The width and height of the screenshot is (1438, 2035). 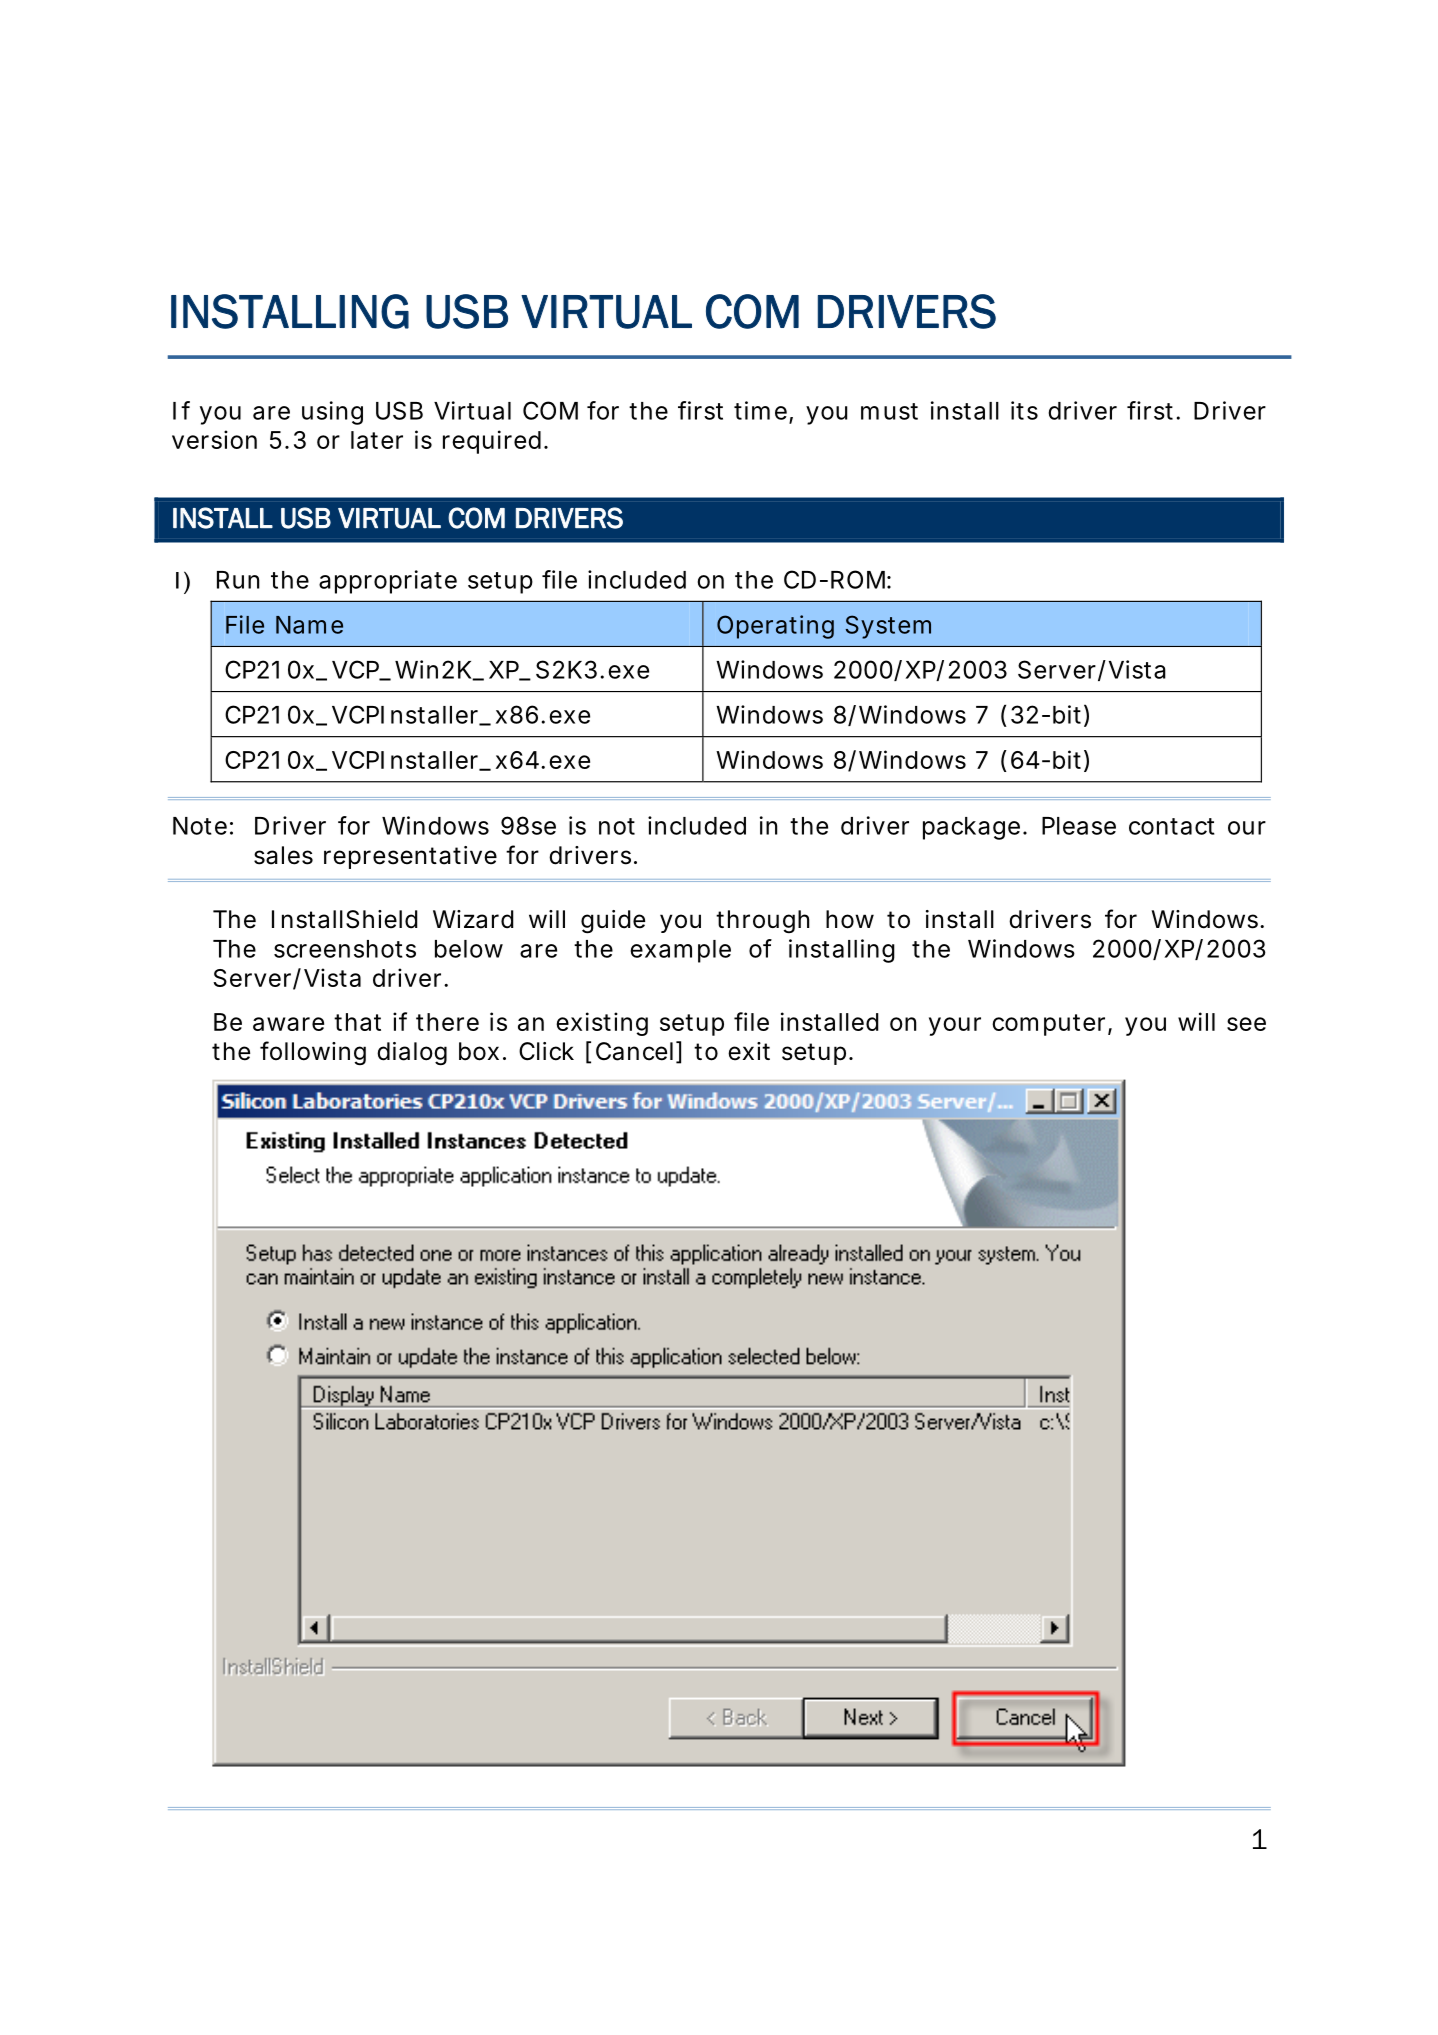 I want to click on Cancel, so click(x=634, y=1051).
